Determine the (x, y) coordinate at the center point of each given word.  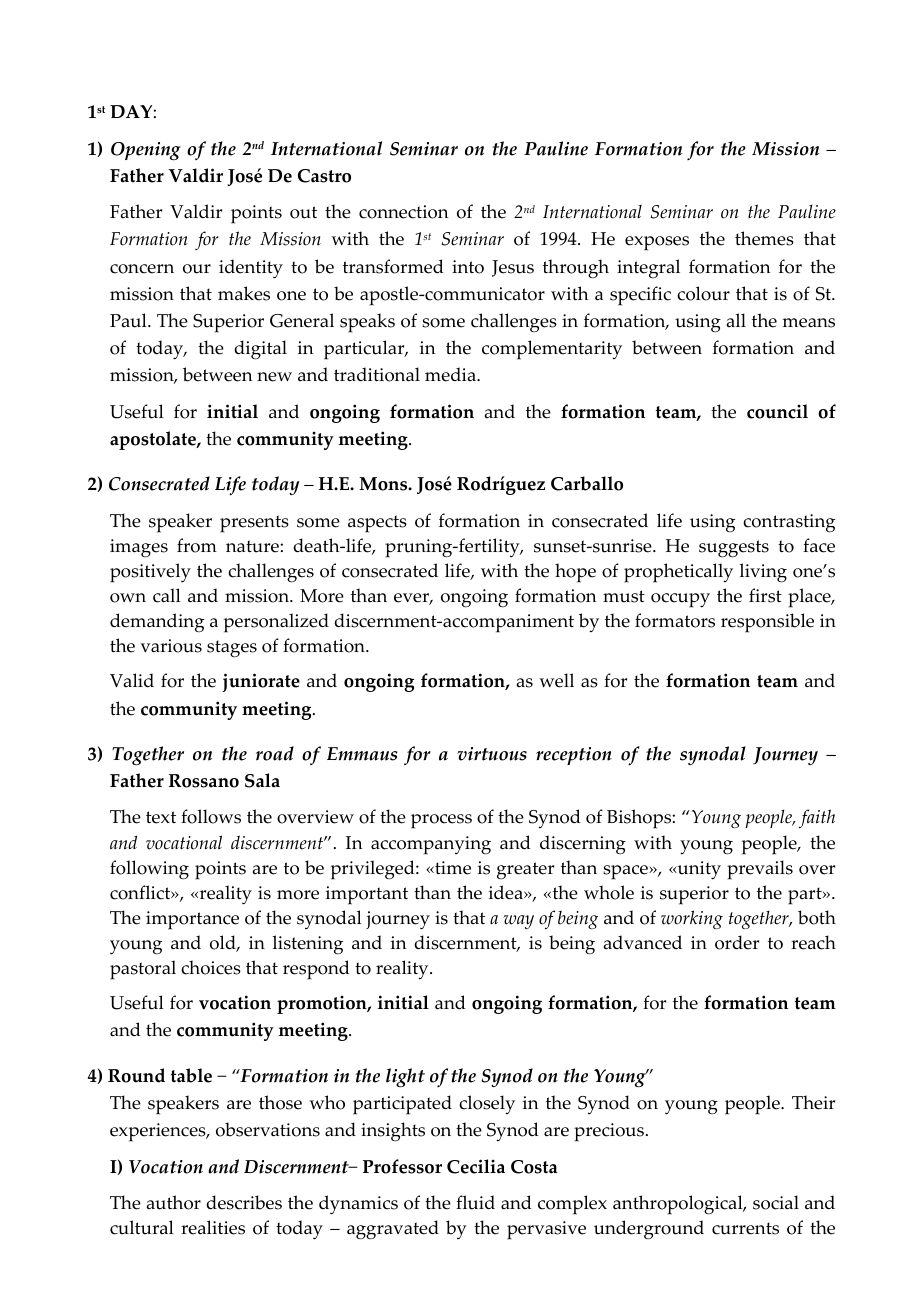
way (518, 922)
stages (232, 649)
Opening (146, 151)
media (451, 374)
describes (244, 1202)
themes (764, 238)
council (777, 411)
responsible (767, 623)
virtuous (492, 754)
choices (211, 967)
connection (403, 212)
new (274, 377)
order (737, 942)
